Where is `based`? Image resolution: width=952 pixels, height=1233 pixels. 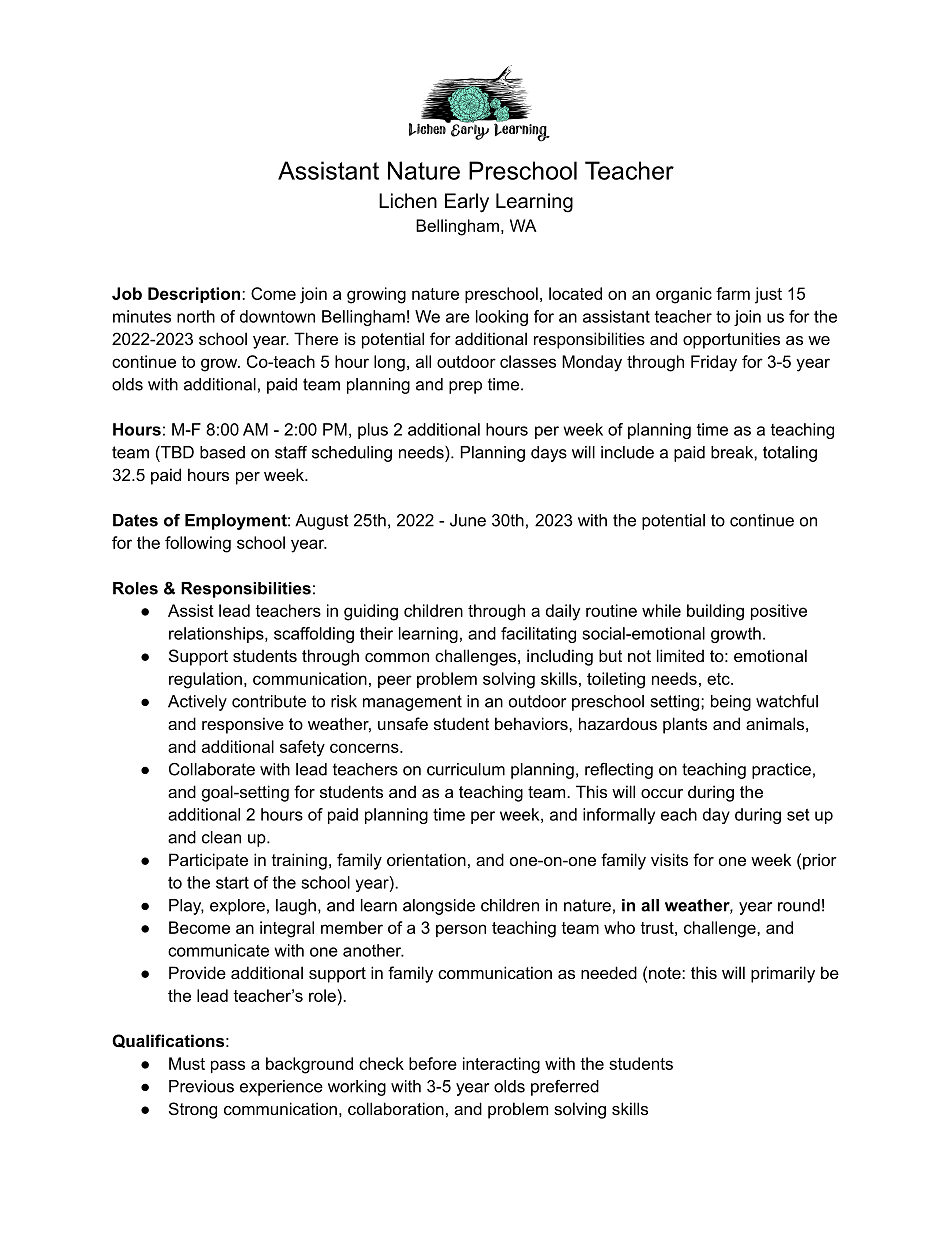 based is located at coordinates (222, 452).
